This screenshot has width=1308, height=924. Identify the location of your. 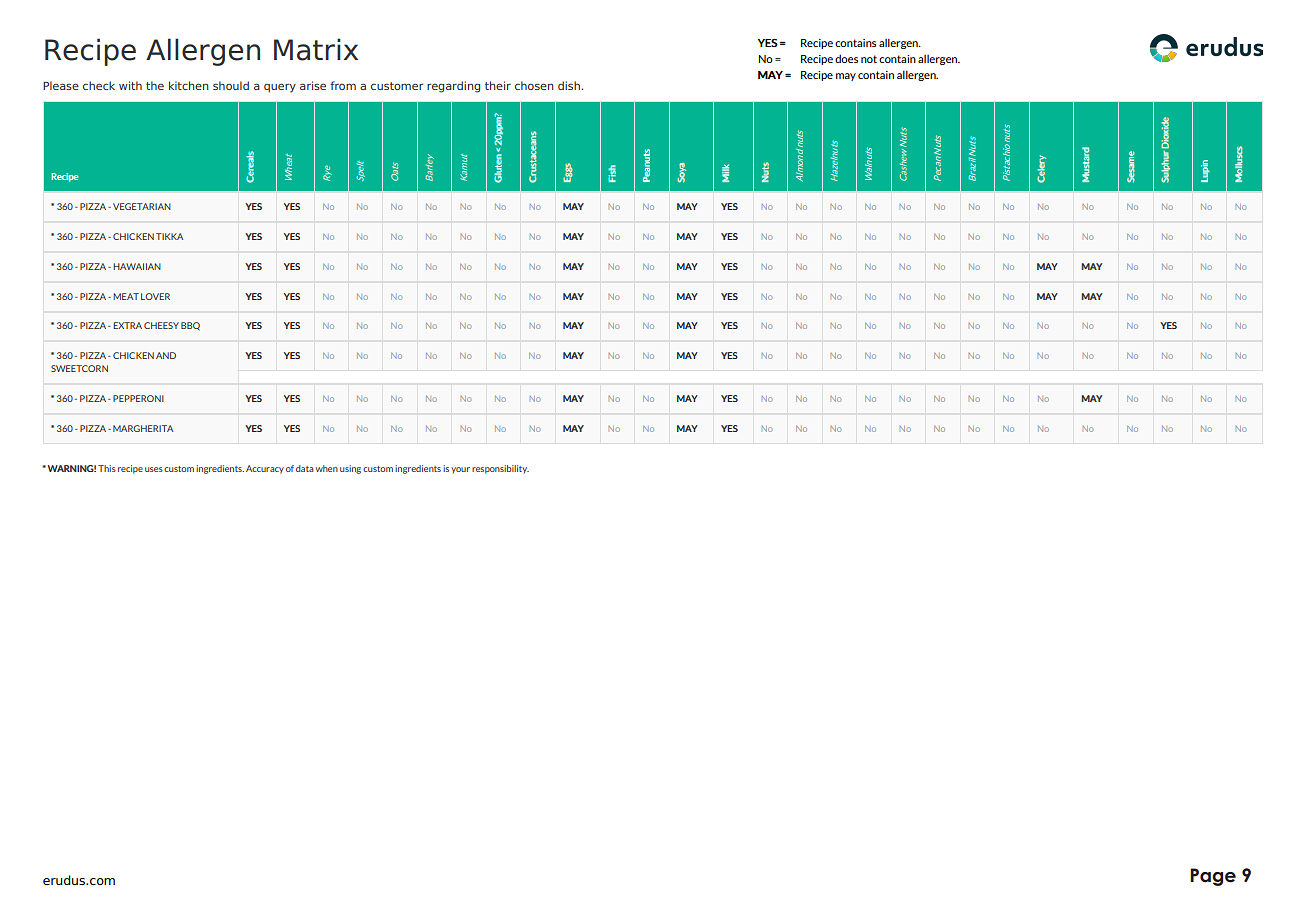
(460, 470).
